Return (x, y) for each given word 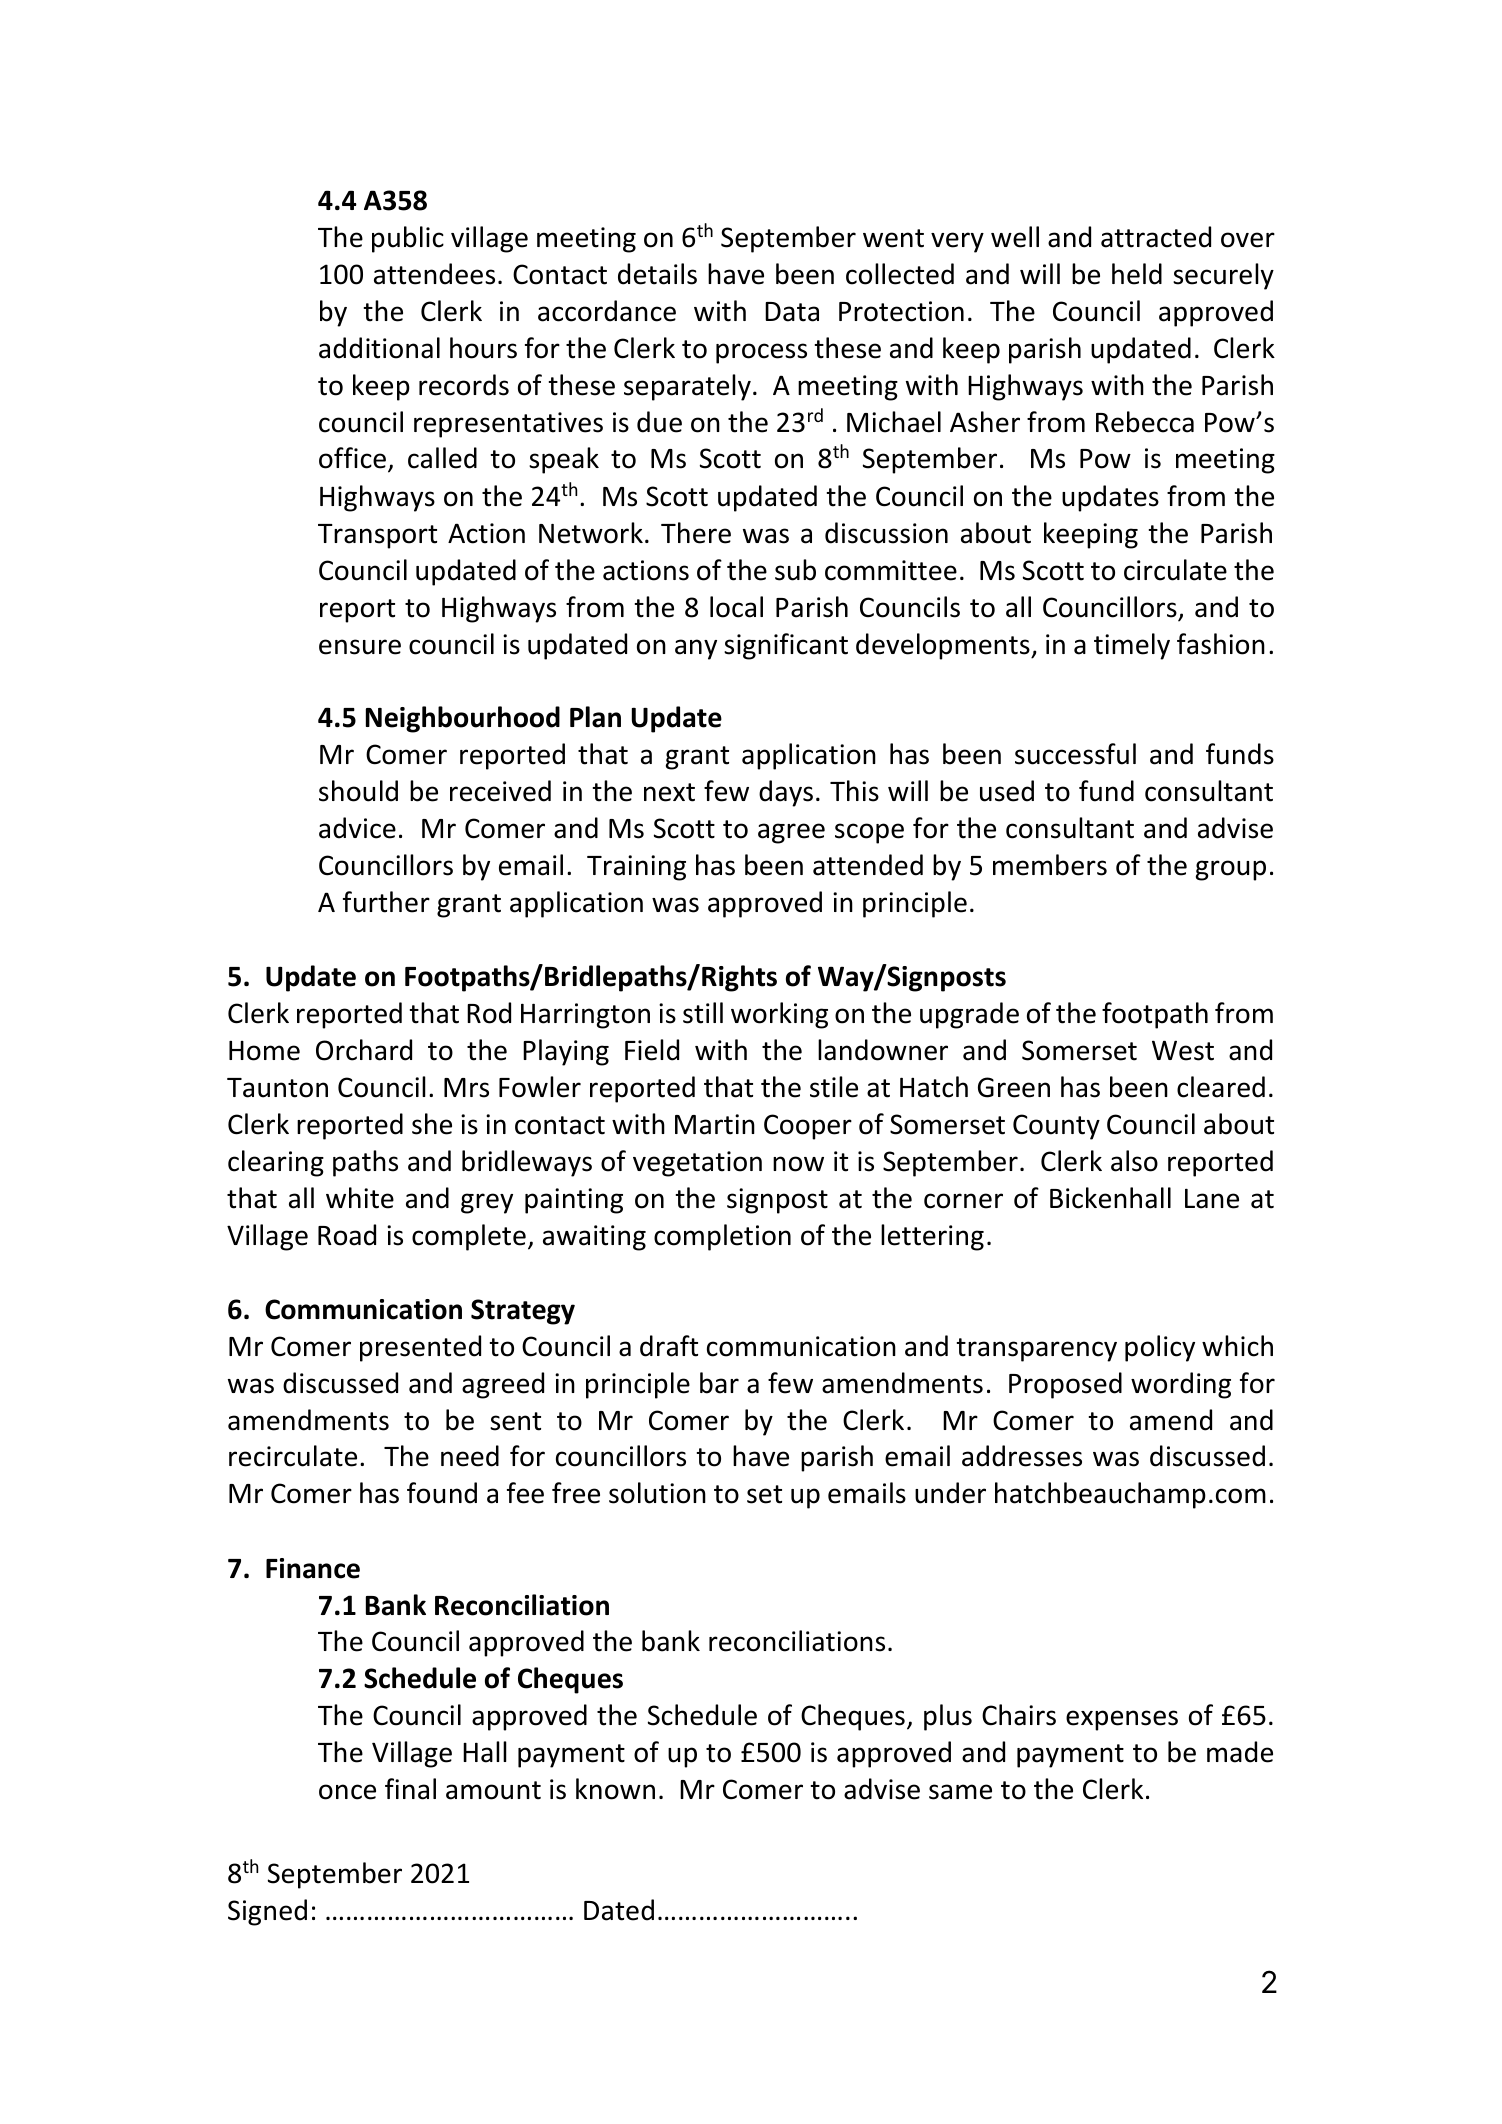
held (1137, 274)
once (347, 1792)
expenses (1122, 1720)
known (615, 1789)
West (1183, 1050)
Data (792, 312)
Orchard (364, 1050)
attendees (434, 274)
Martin (715, 1124)
